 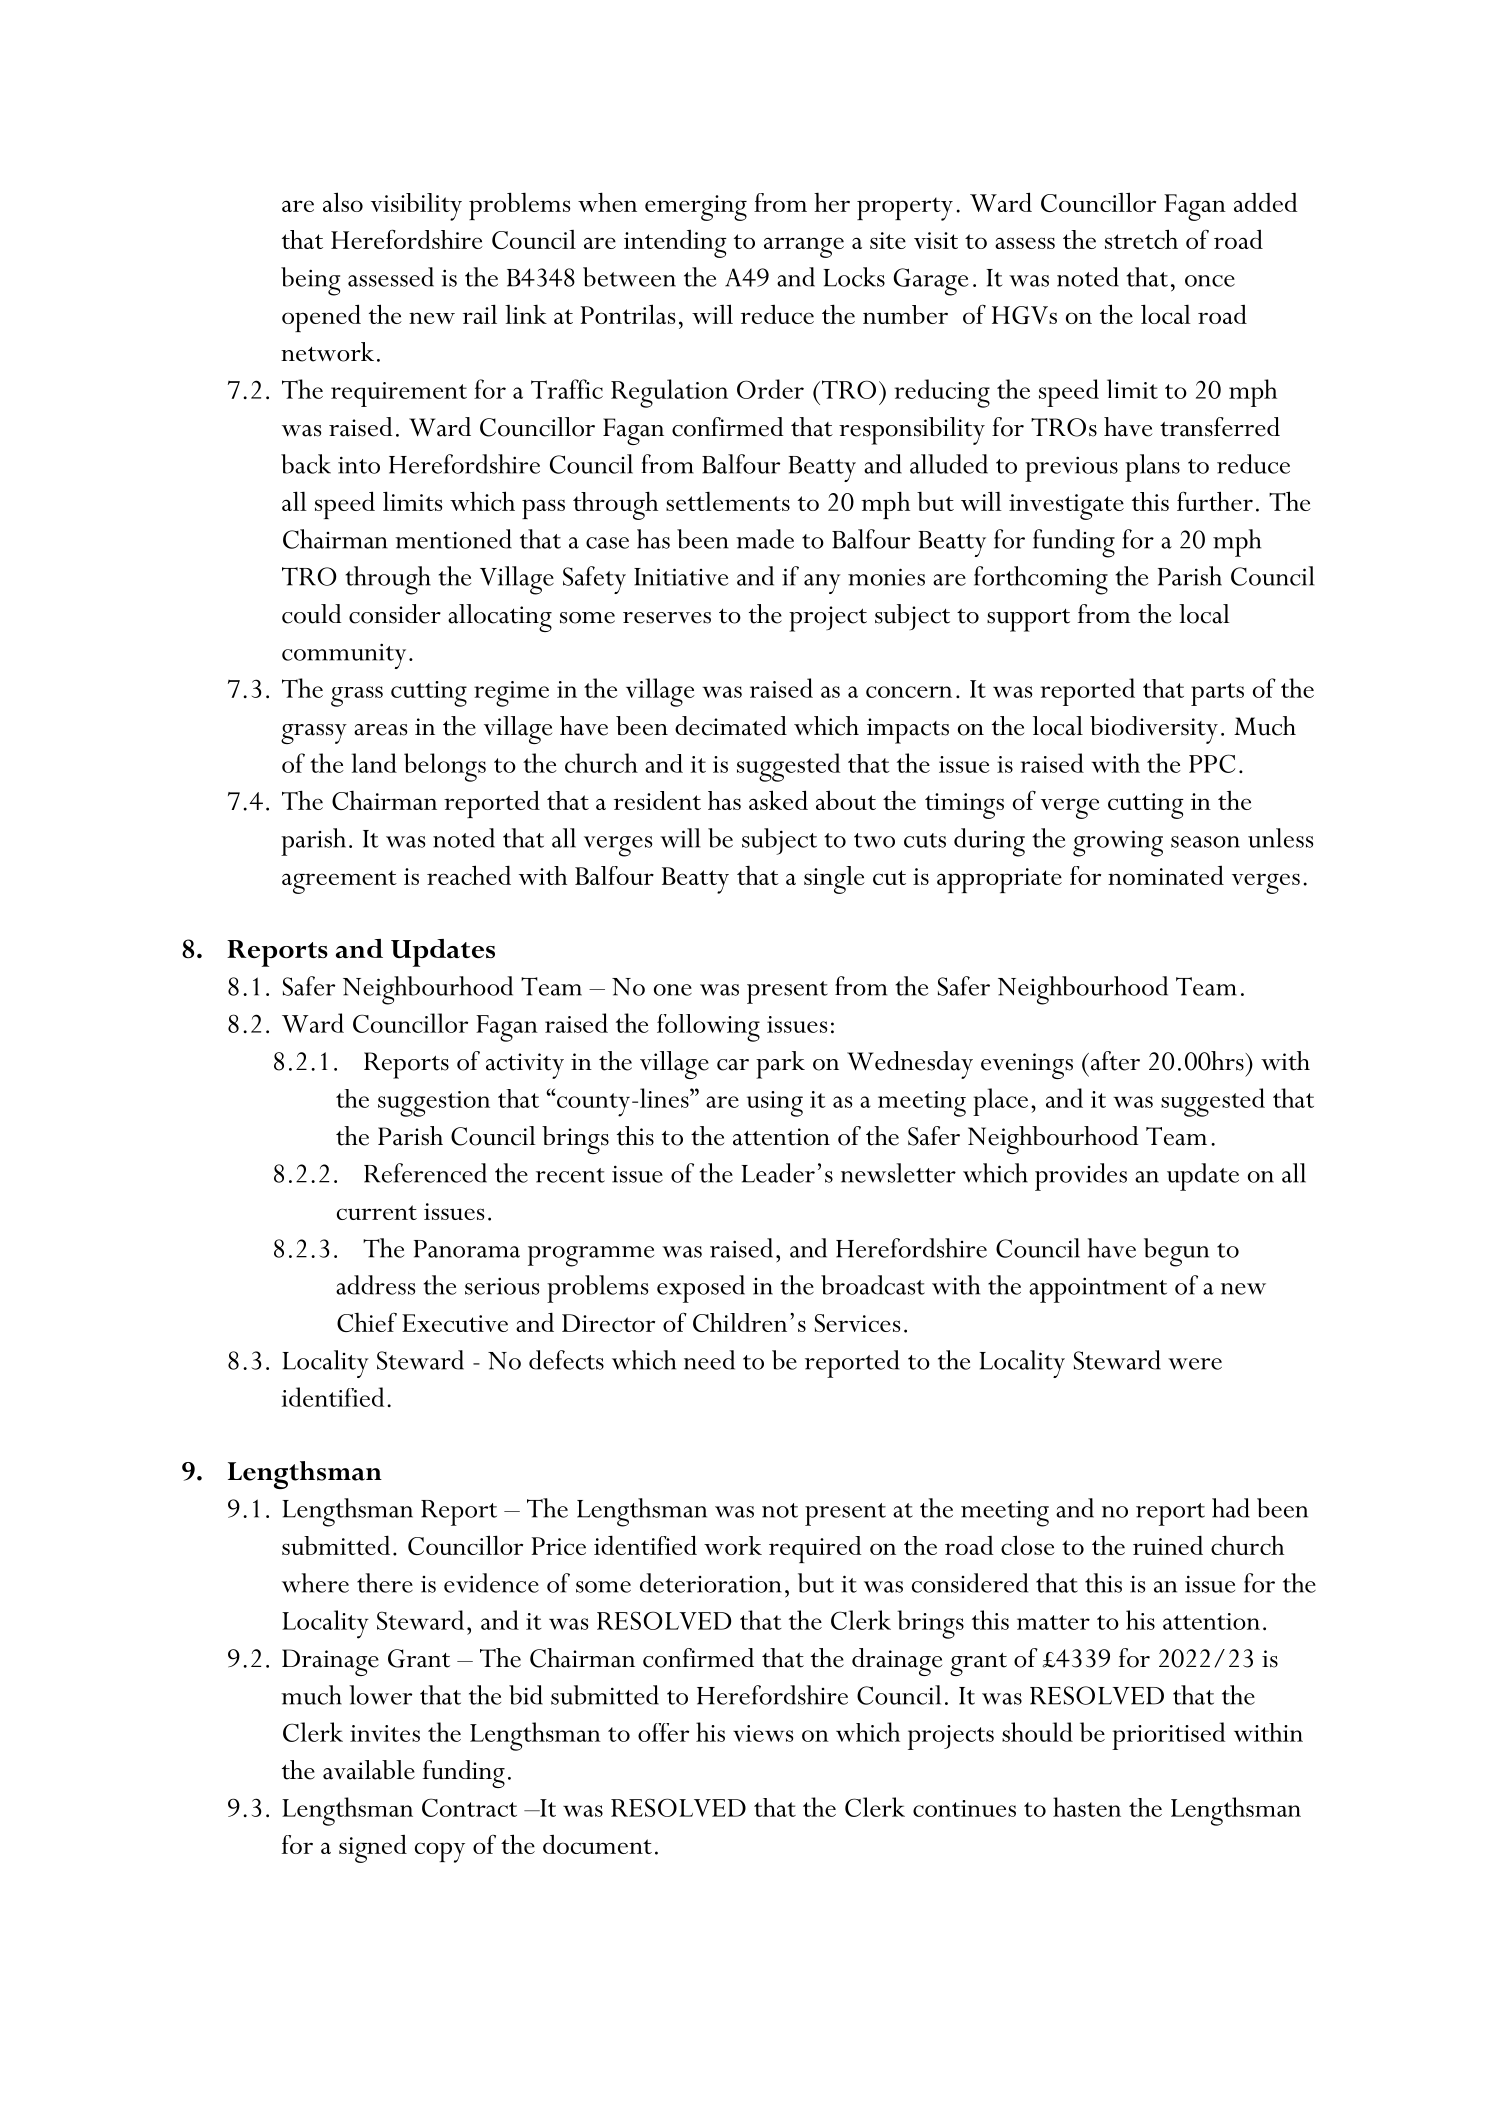 What do you see at coordinates (434, 1104) in the document?
I see `suggestion` at bounding box center [434, 1104].
